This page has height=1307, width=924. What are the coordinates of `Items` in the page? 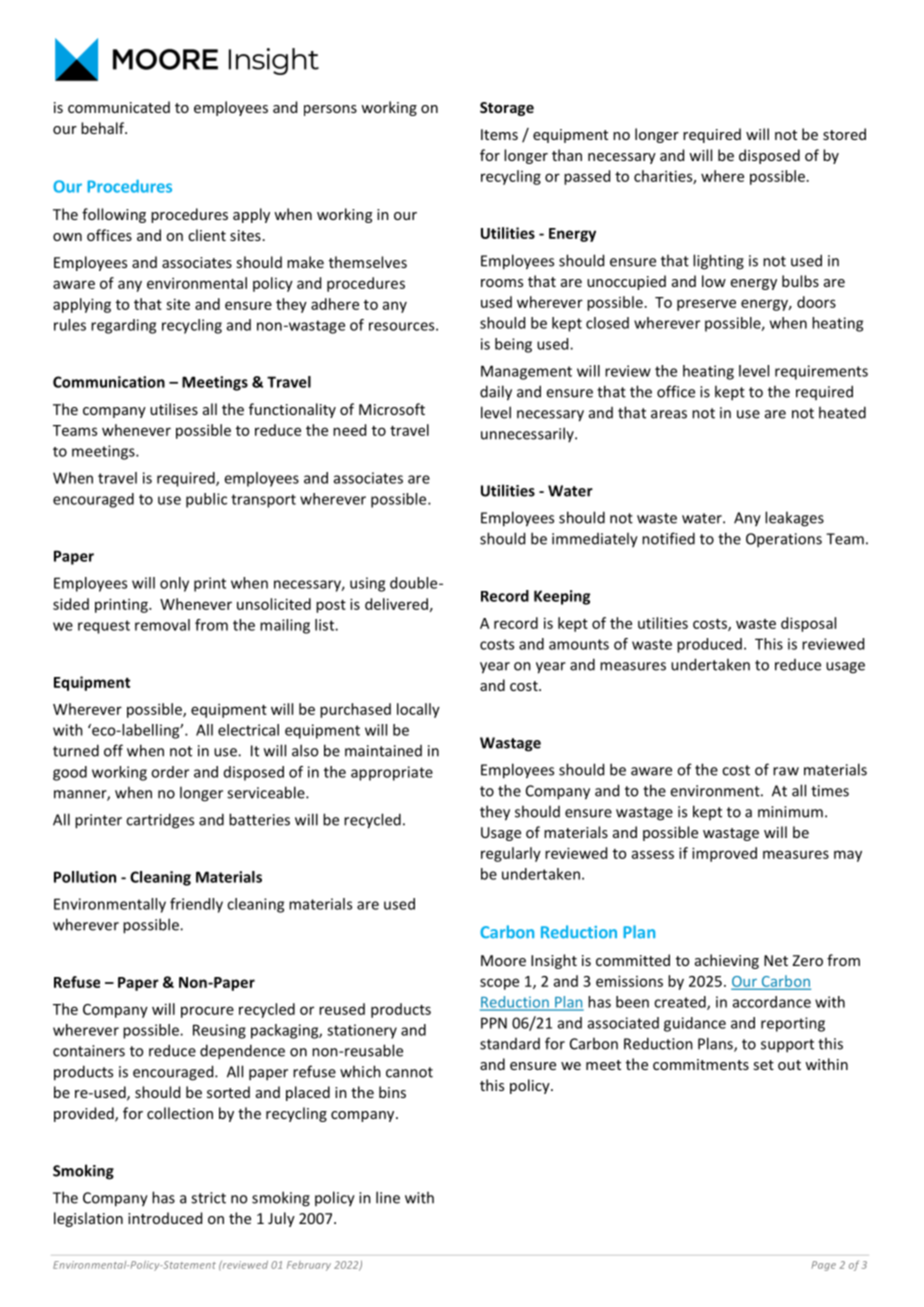 It's located at (499, 134).
